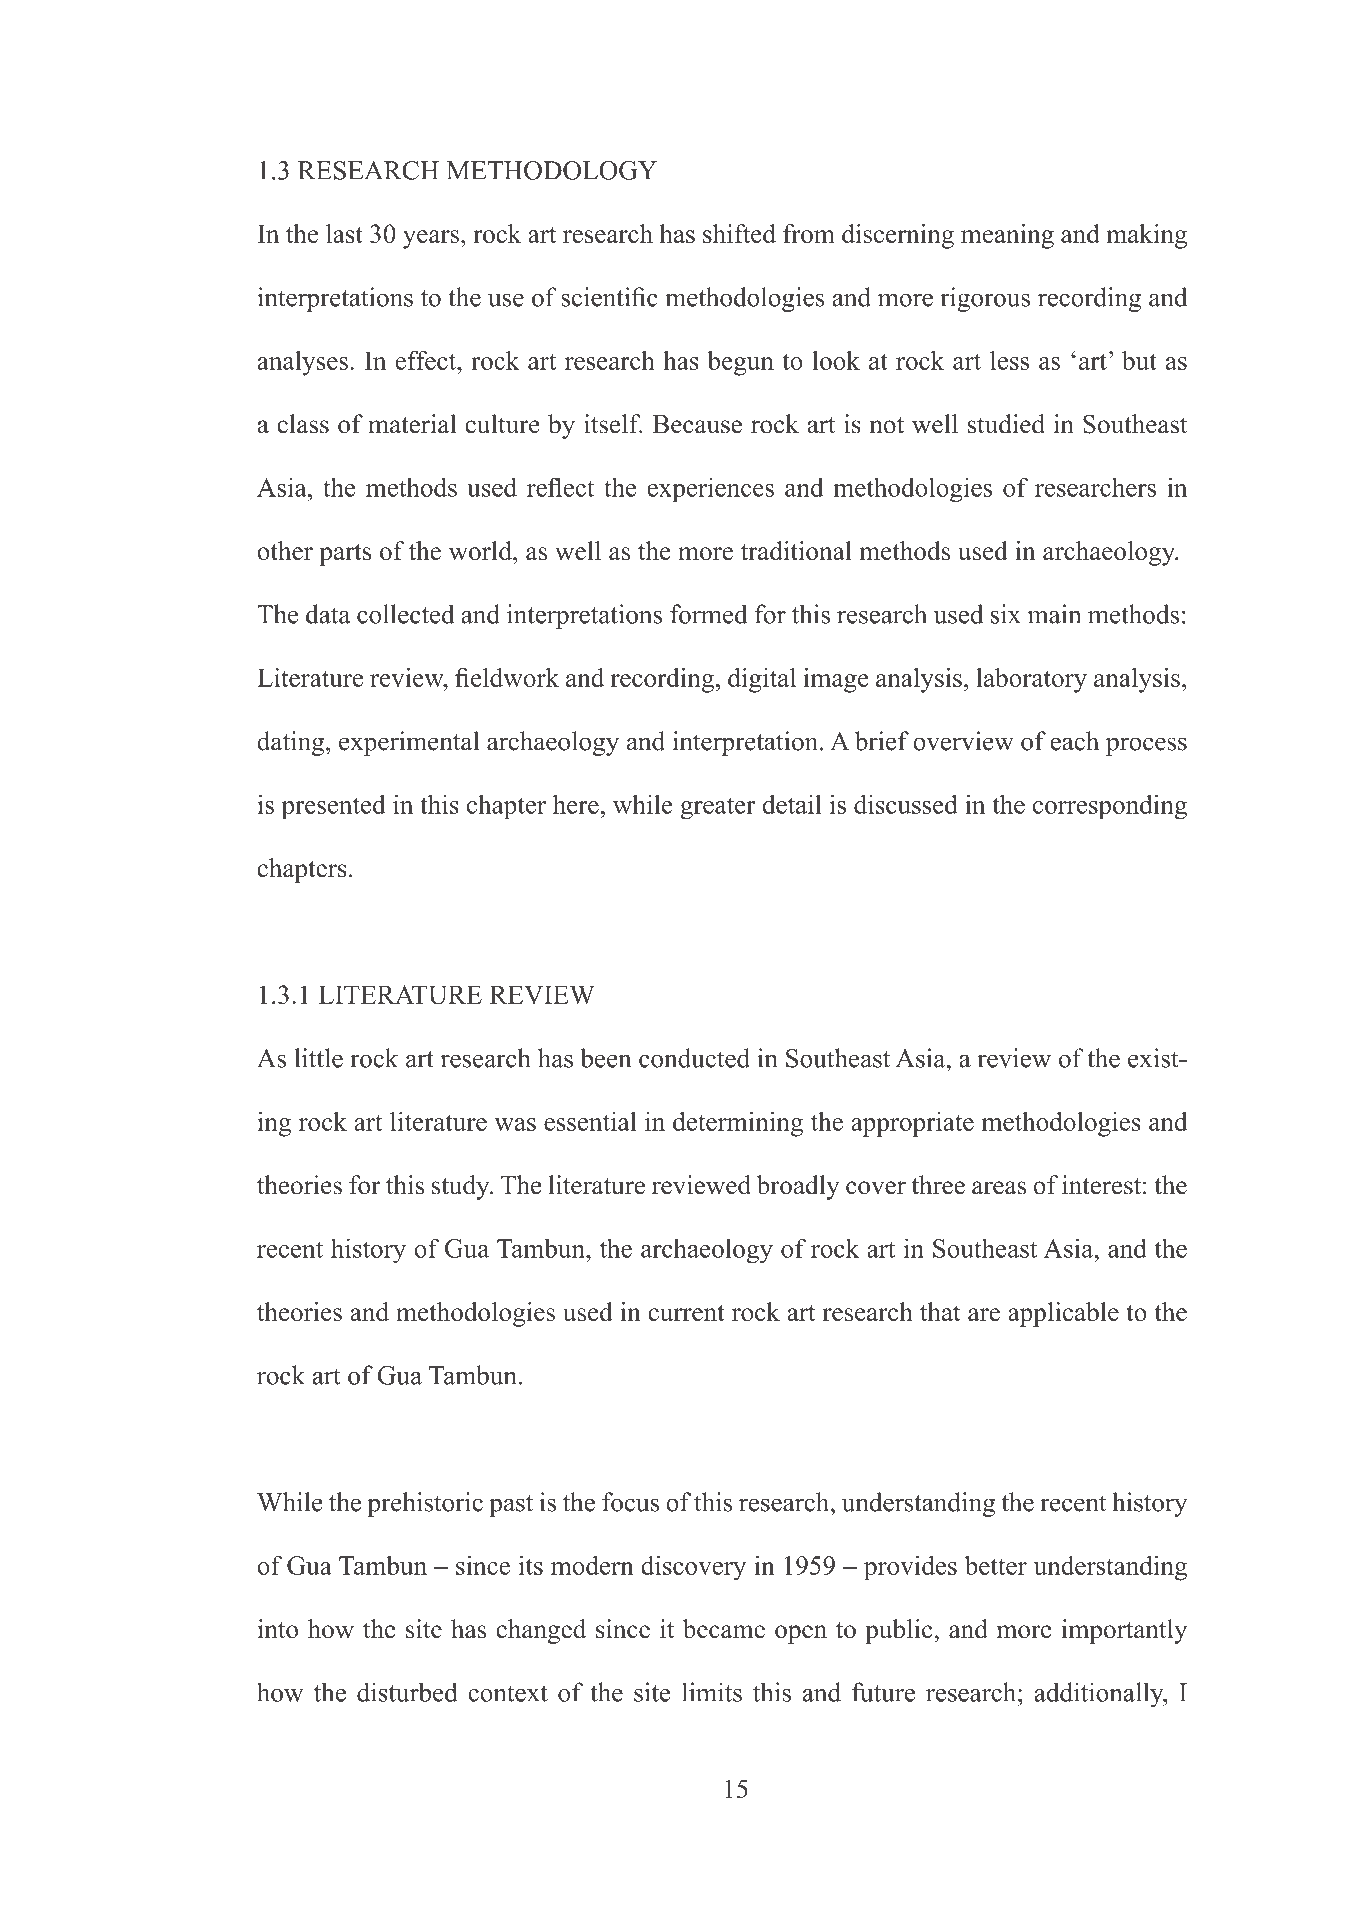 This screenshot has height=1907, width=1348. What do you see at coordinates (333, 807) in the screenshot?
I see `presented` at bounding box center [333, 807].
